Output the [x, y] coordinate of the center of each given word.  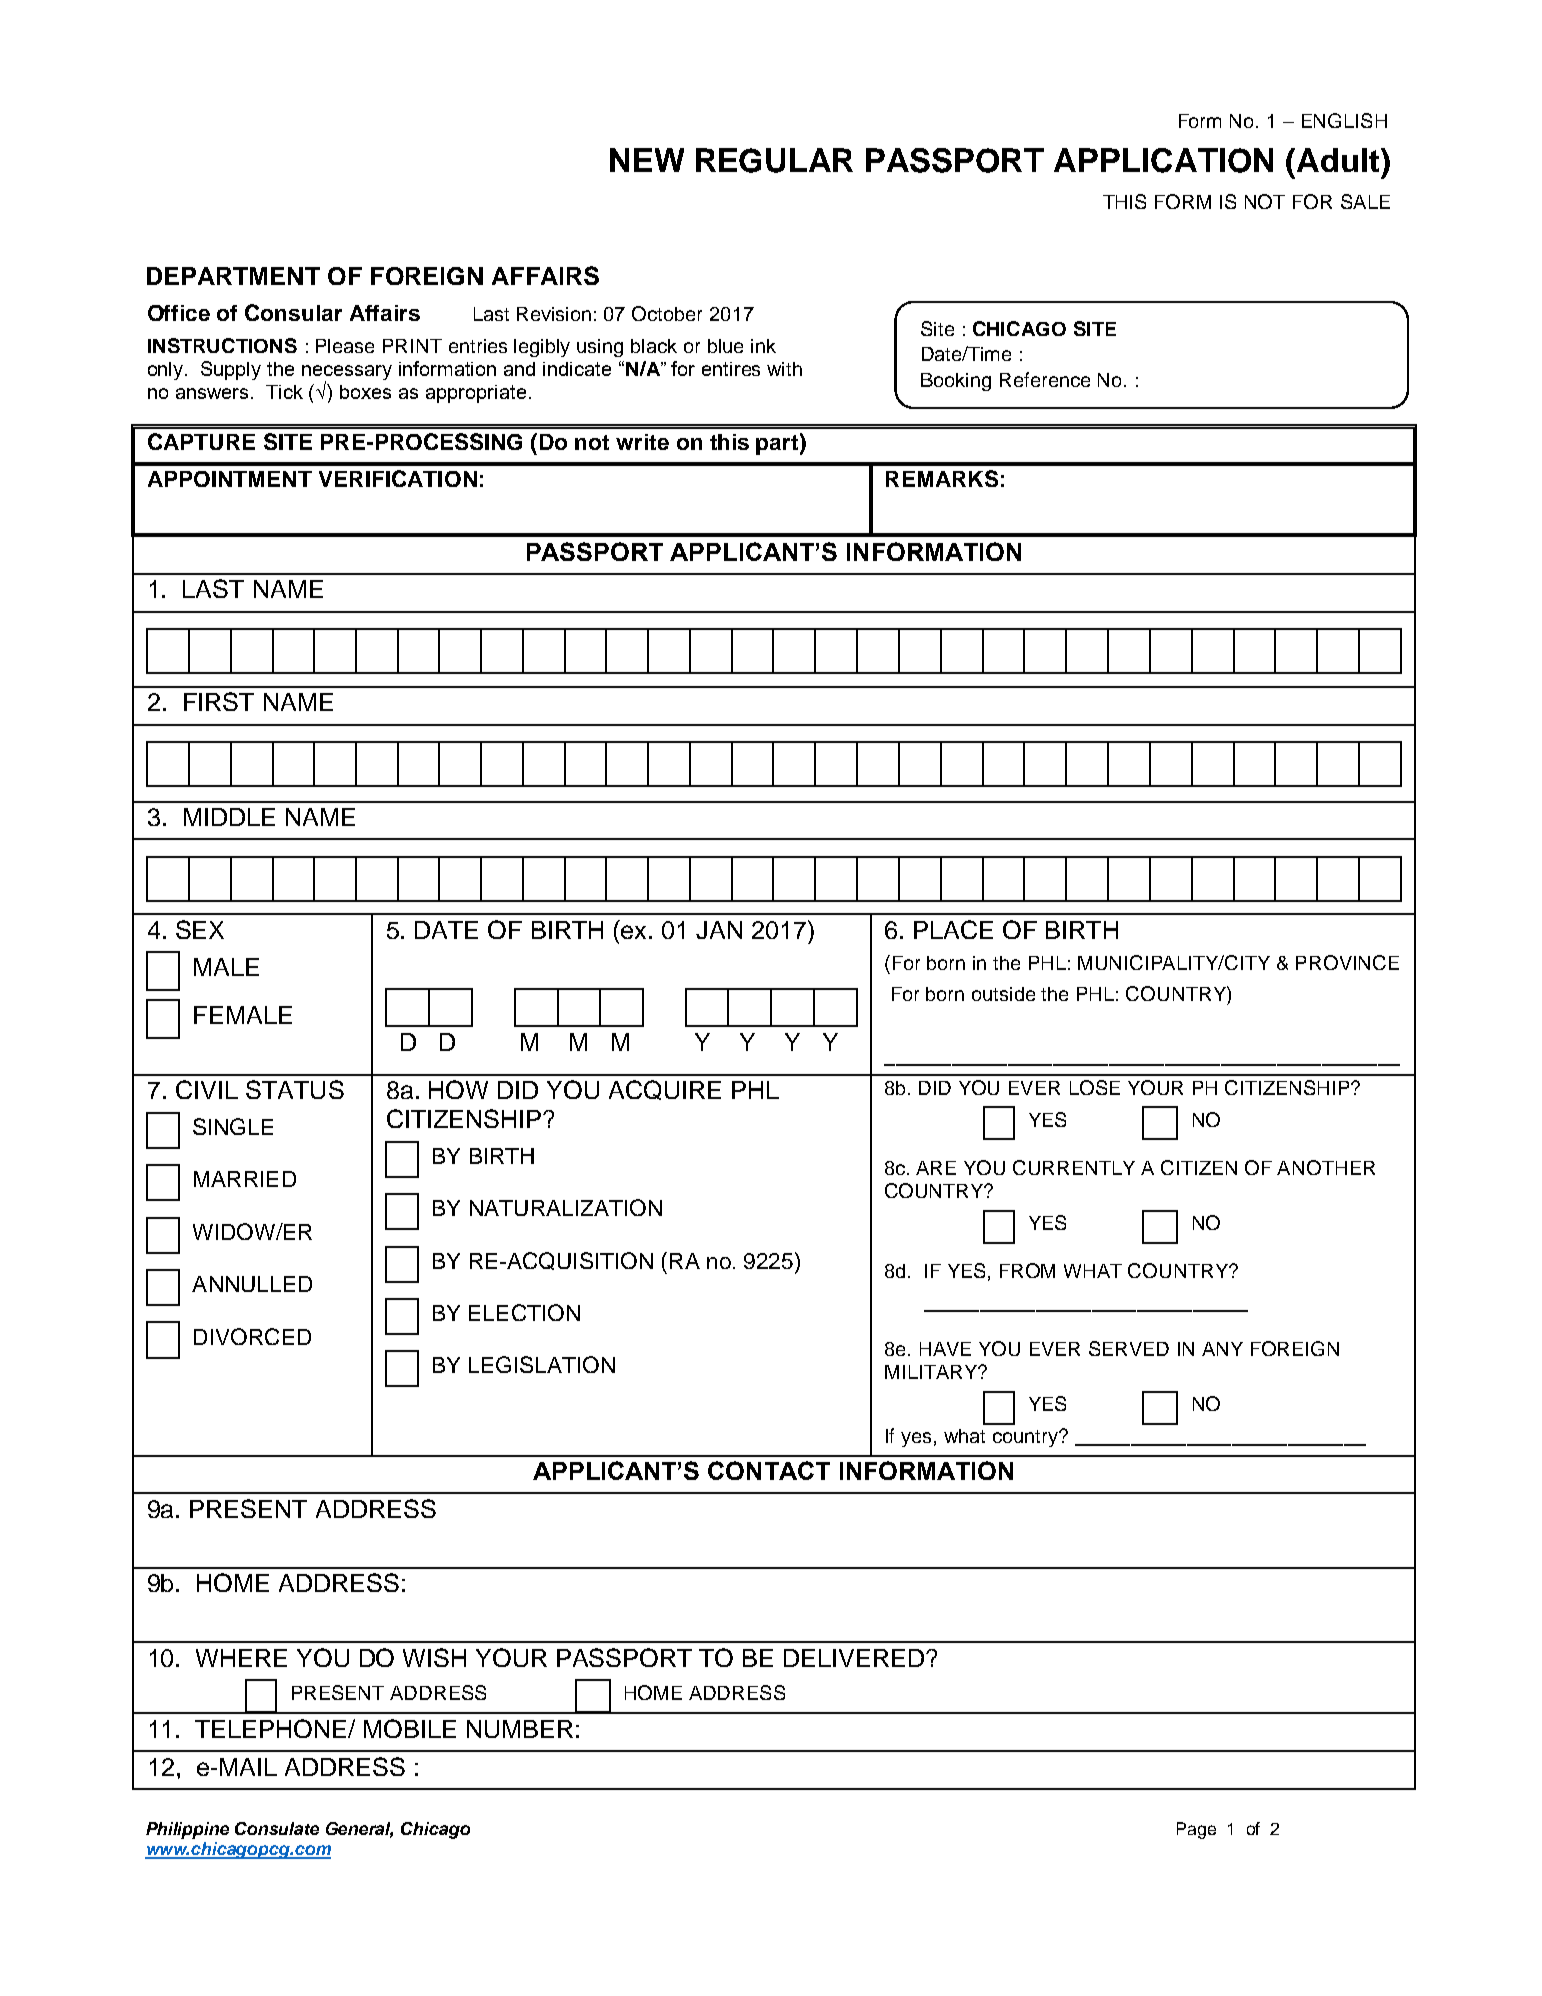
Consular [293, 312]
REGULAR [774, 160]
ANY [1222, 1349]
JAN [719, 930]
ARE [936, 1168]
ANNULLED [252, 1284]
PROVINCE [1347, 962]
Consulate [277, 1828]
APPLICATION [1163, 160]
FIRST [219, 701]
